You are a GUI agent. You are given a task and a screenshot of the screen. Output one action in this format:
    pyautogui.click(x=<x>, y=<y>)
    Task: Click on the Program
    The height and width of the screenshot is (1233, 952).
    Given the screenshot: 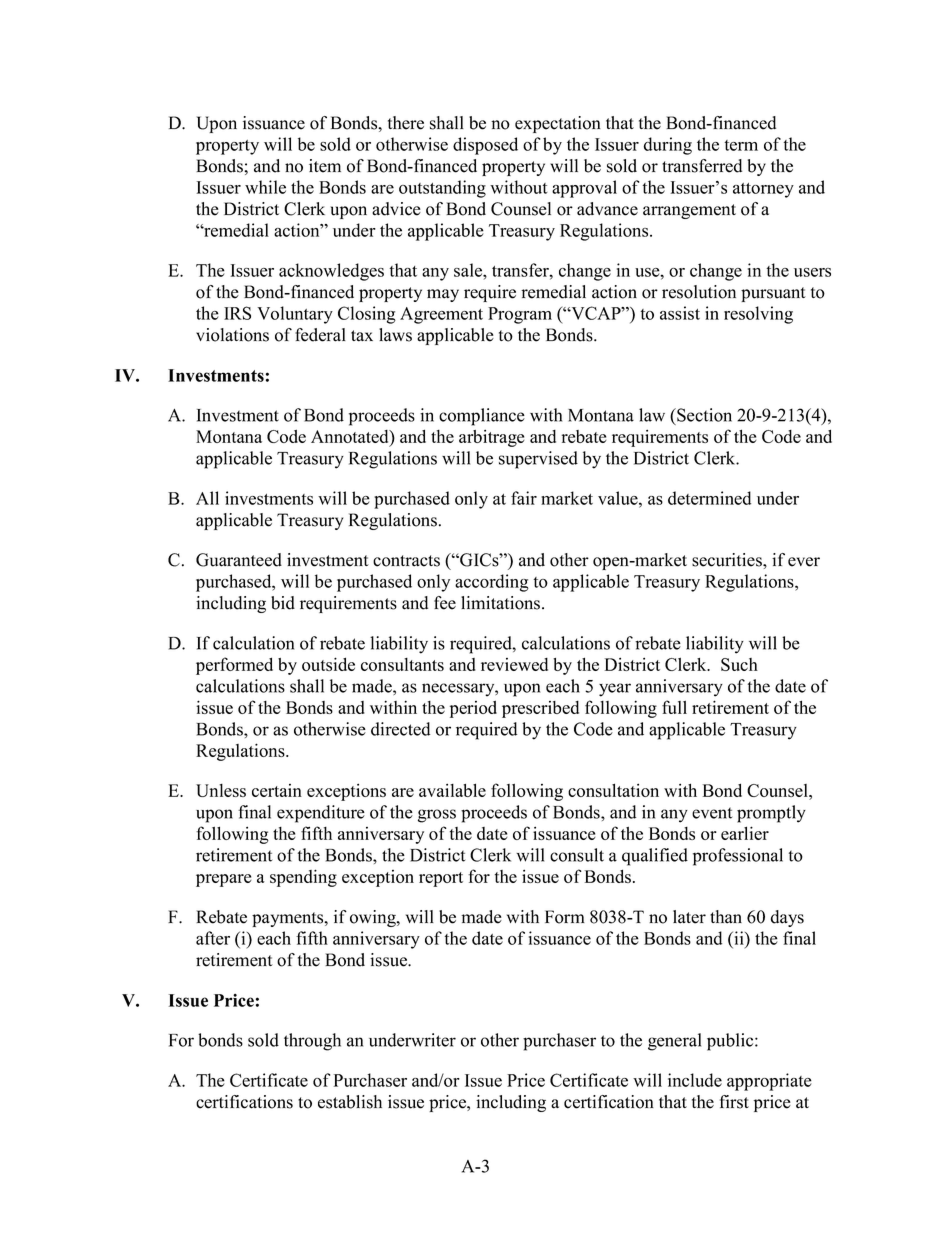 What is the action you would take?
    pyautogui.click(x=520, y=315)
